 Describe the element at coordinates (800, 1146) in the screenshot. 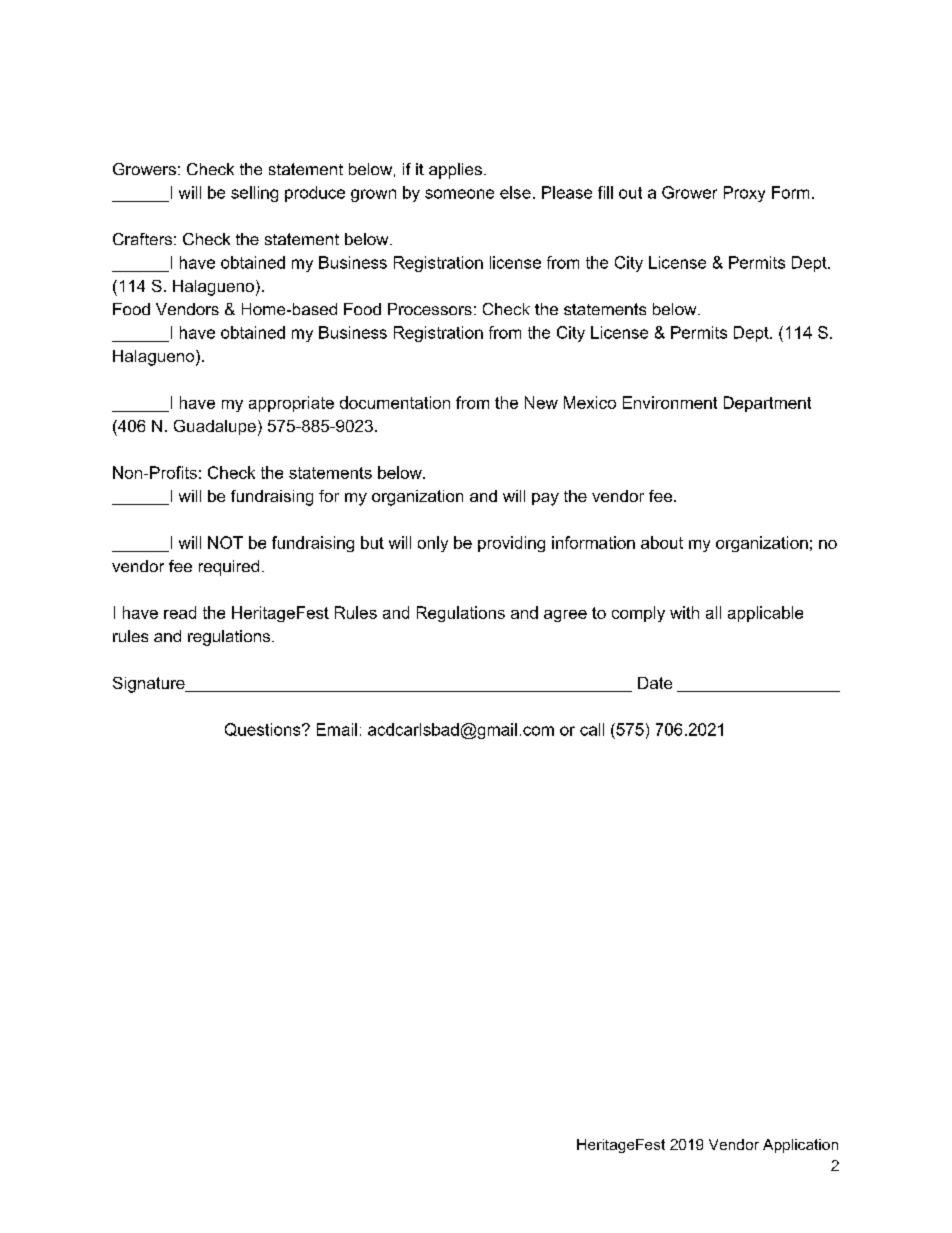

I see `Application` at that location.
